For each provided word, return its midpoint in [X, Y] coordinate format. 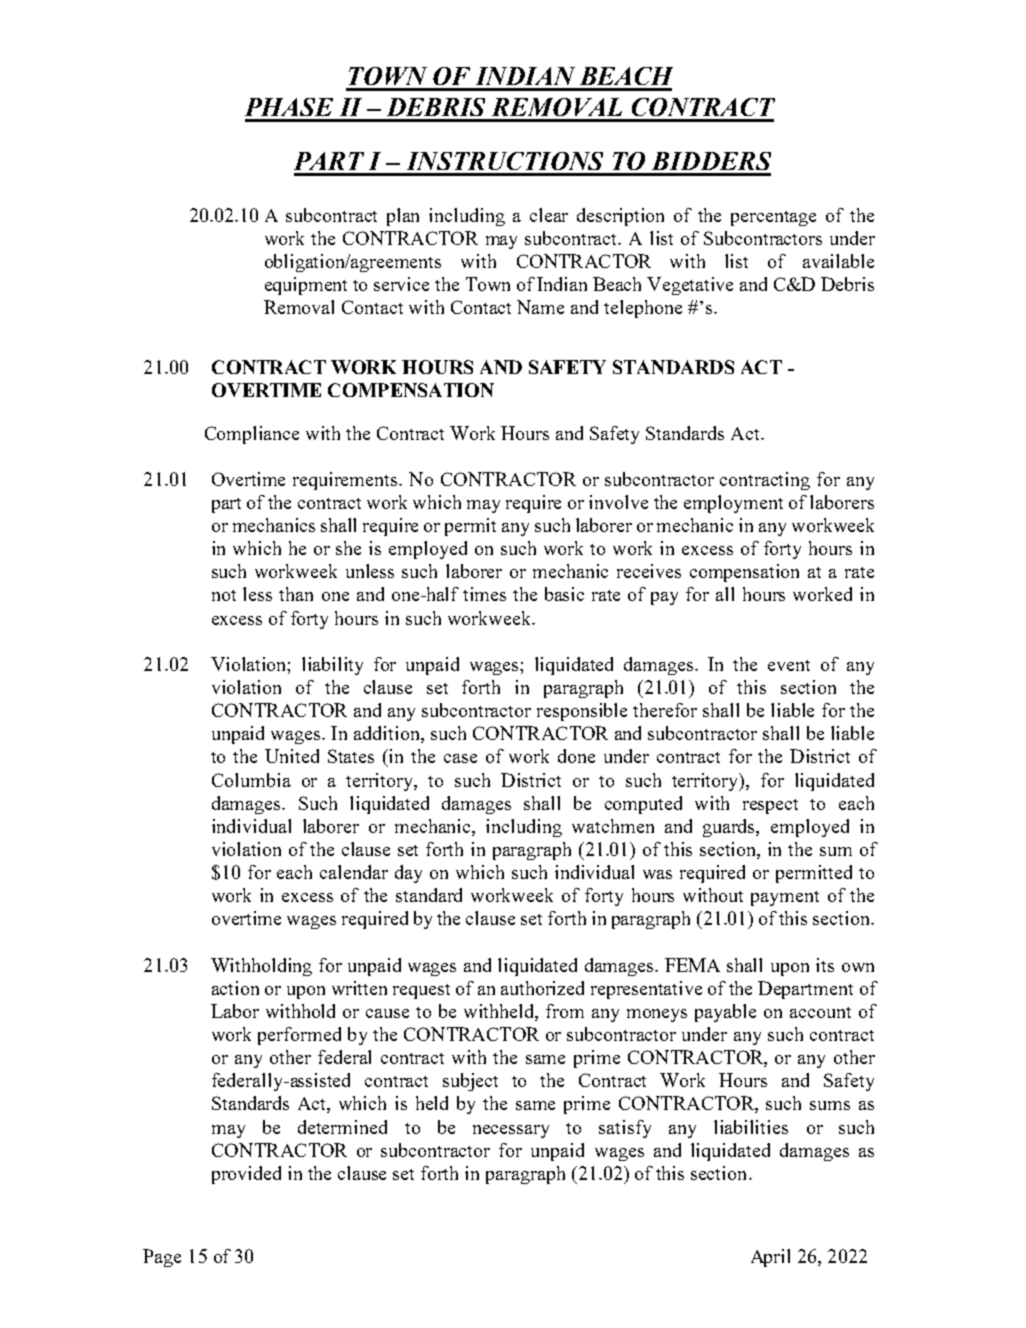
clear [549, 215]
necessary [511, 1131]
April [770, 1258]
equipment [306, 286]
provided [246, 1175]
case [460, 758]
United [292, 756]
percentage [773, 218]
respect [770, 806]
